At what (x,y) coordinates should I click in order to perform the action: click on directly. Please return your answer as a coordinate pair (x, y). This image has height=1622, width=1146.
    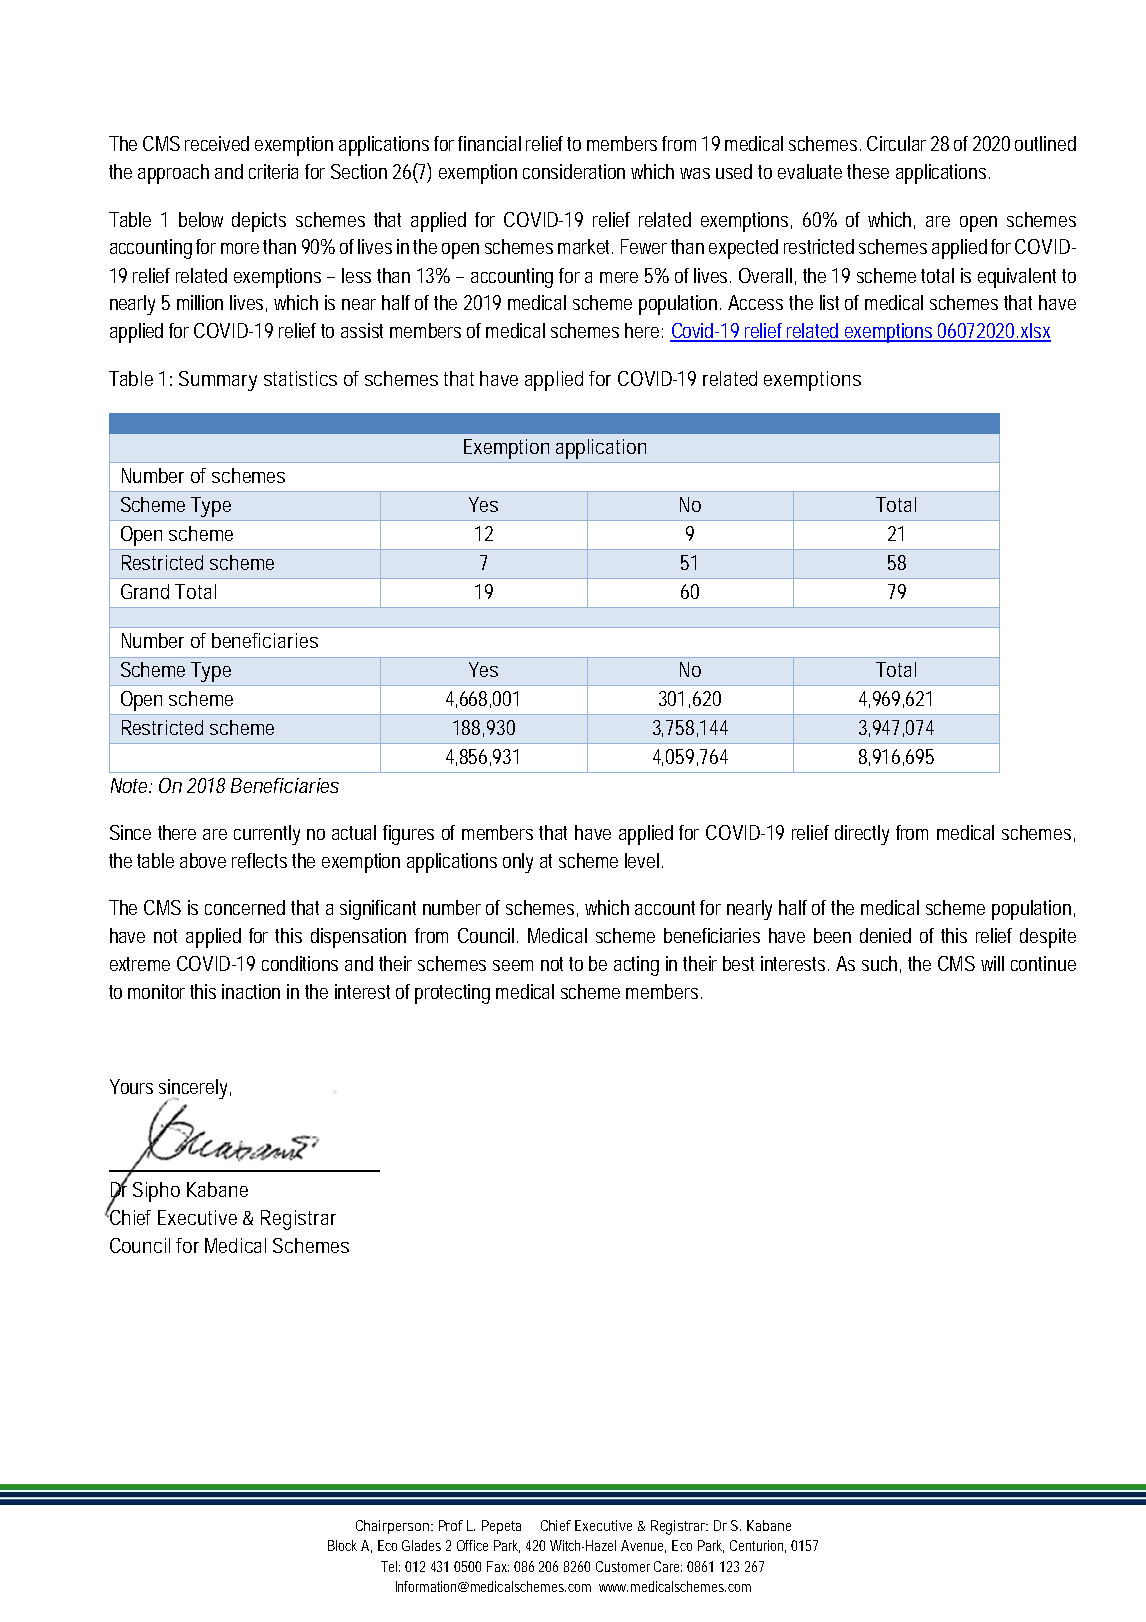
    Looking at the image, I should click on (862, 835).
